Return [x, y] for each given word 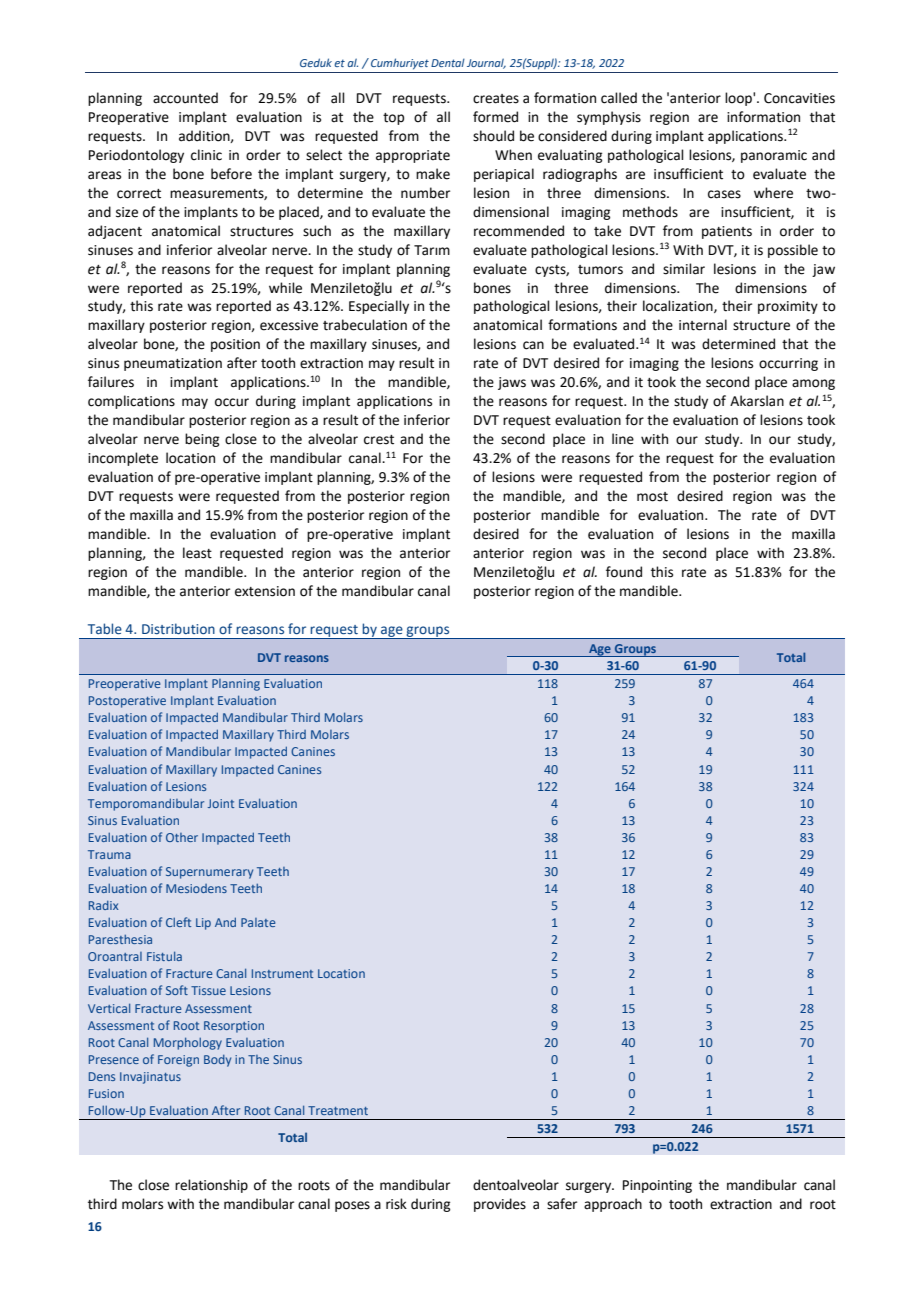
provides [500, 1205]
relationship [211, 1186]
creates [496, 99]
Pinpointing [657, 1186]
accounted [185, 98]
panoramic [774, 156]
